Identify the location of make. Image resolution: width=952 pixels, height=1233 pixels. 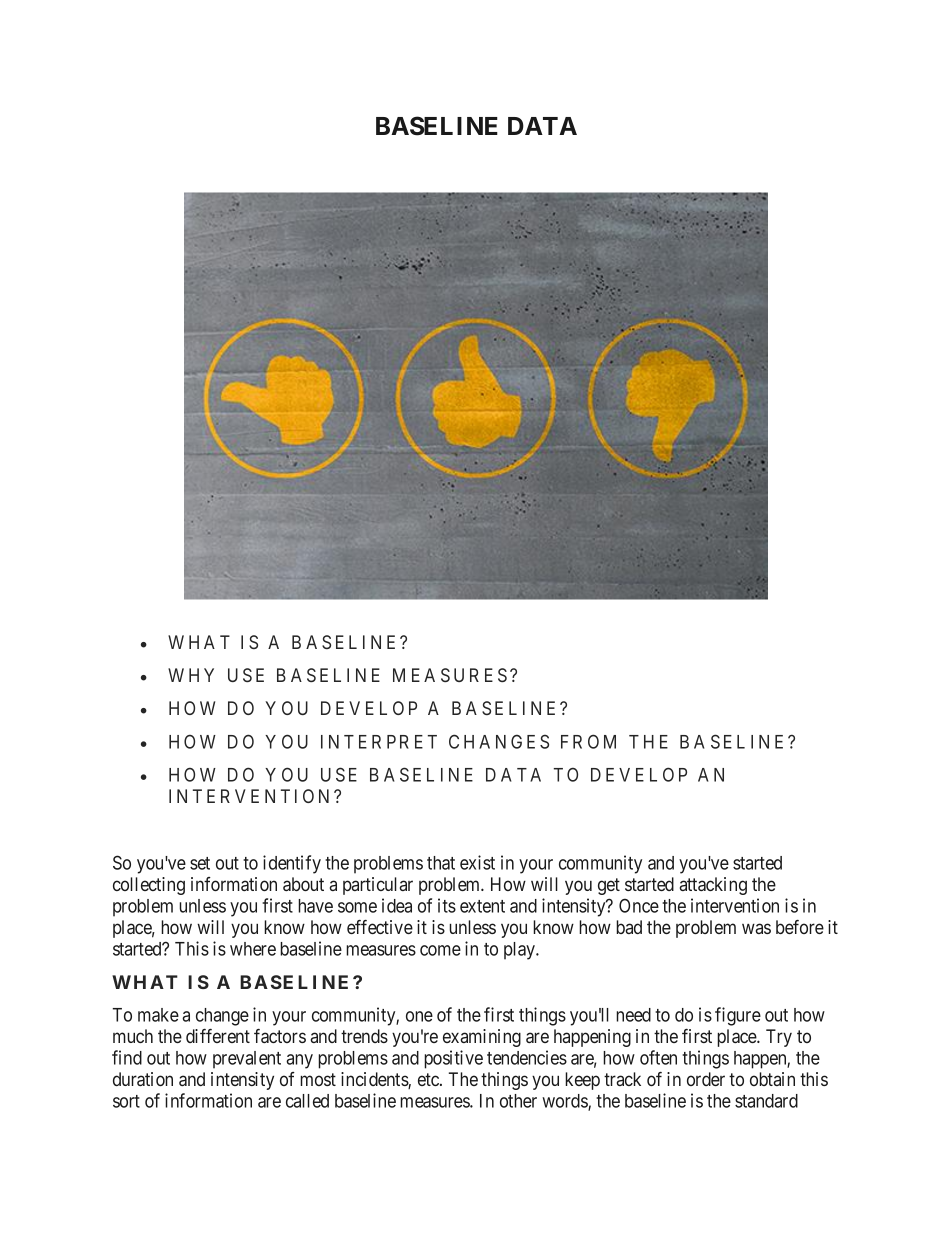
(158, 1015).
